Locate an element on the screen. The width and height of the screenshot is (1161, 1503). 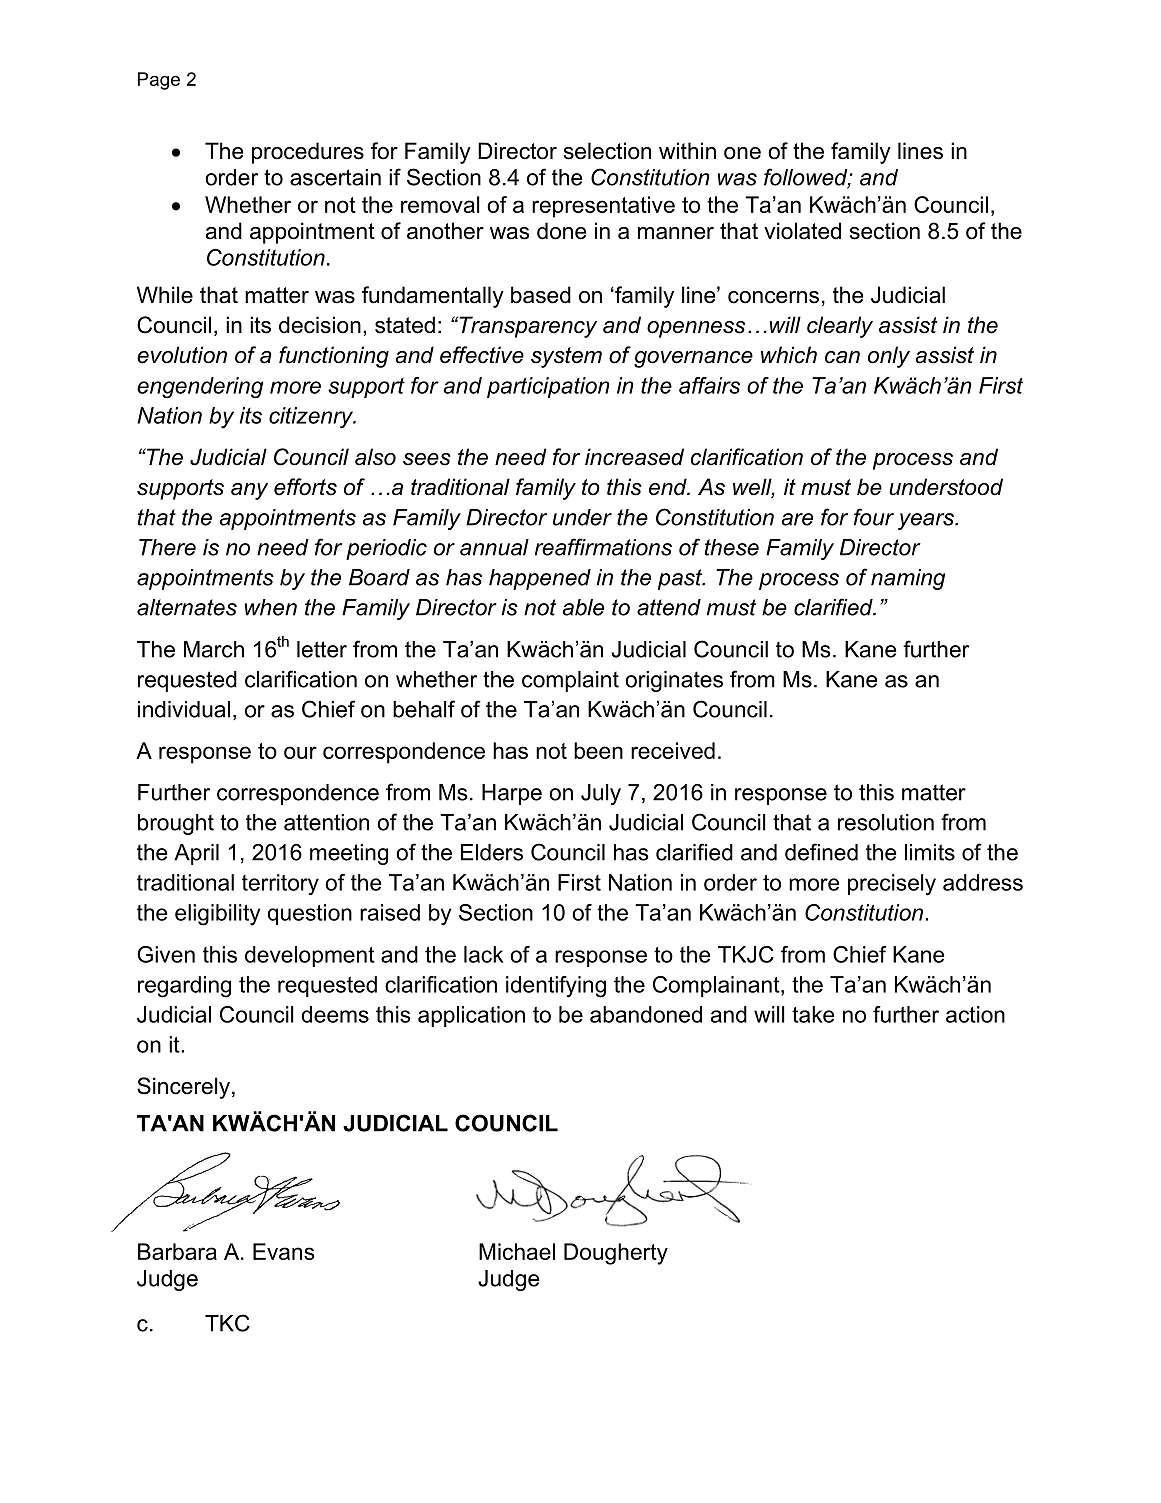
system is located at coordinates (566, 357).
